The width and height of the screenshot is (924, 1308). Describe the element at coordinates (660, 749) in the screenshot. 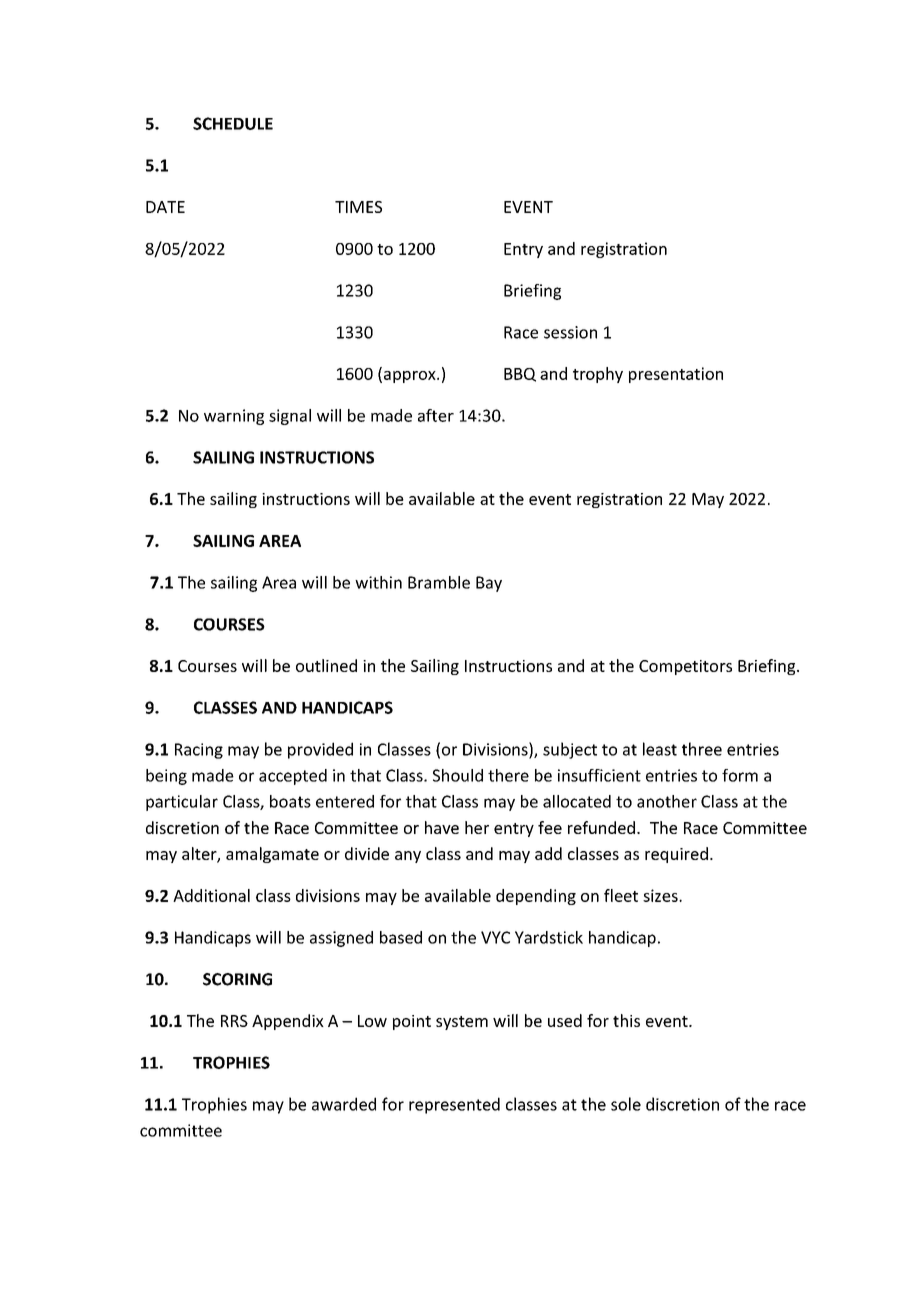

I see `least` at that location.
